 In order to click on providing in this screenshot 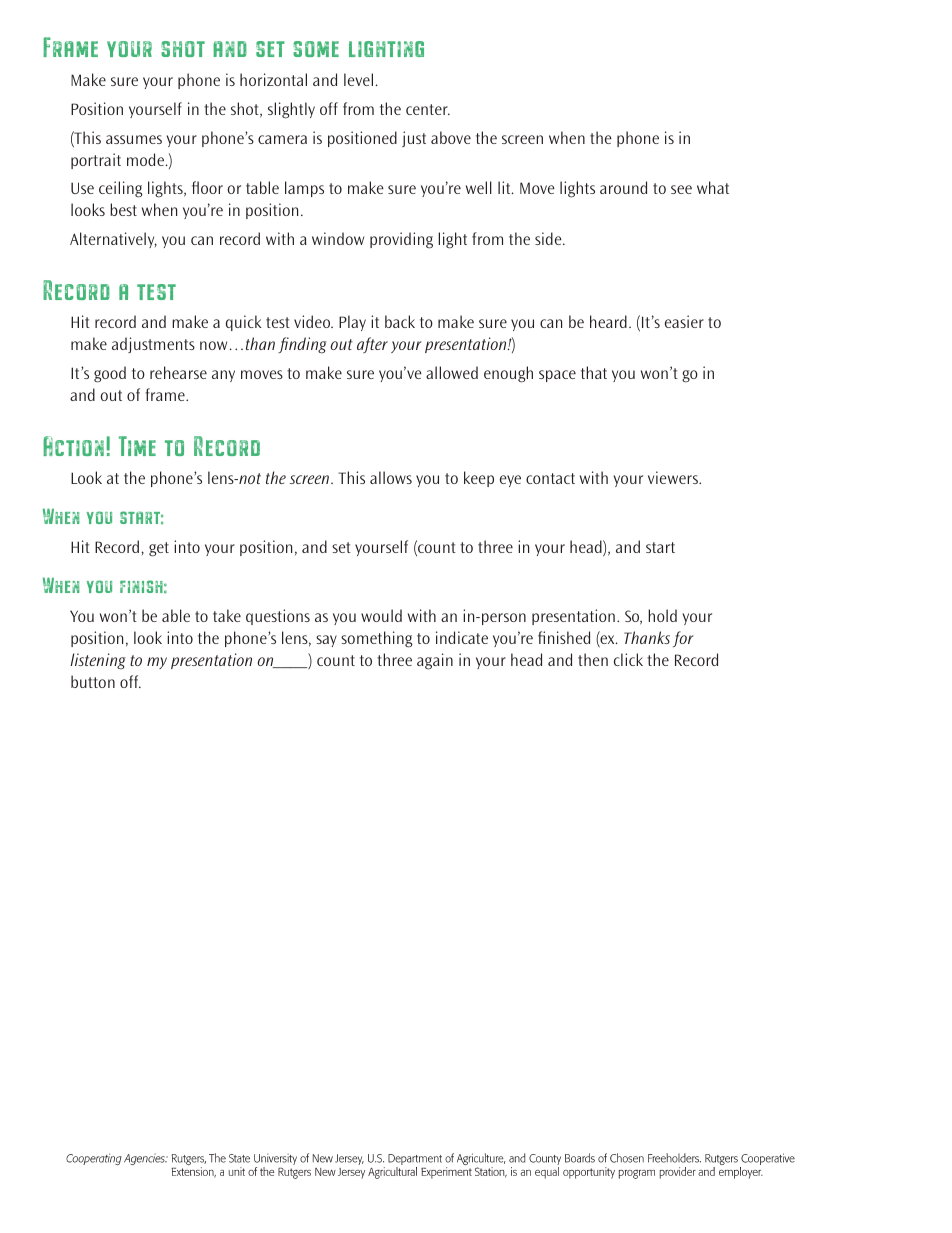, I will do `click(401, 240)`.
